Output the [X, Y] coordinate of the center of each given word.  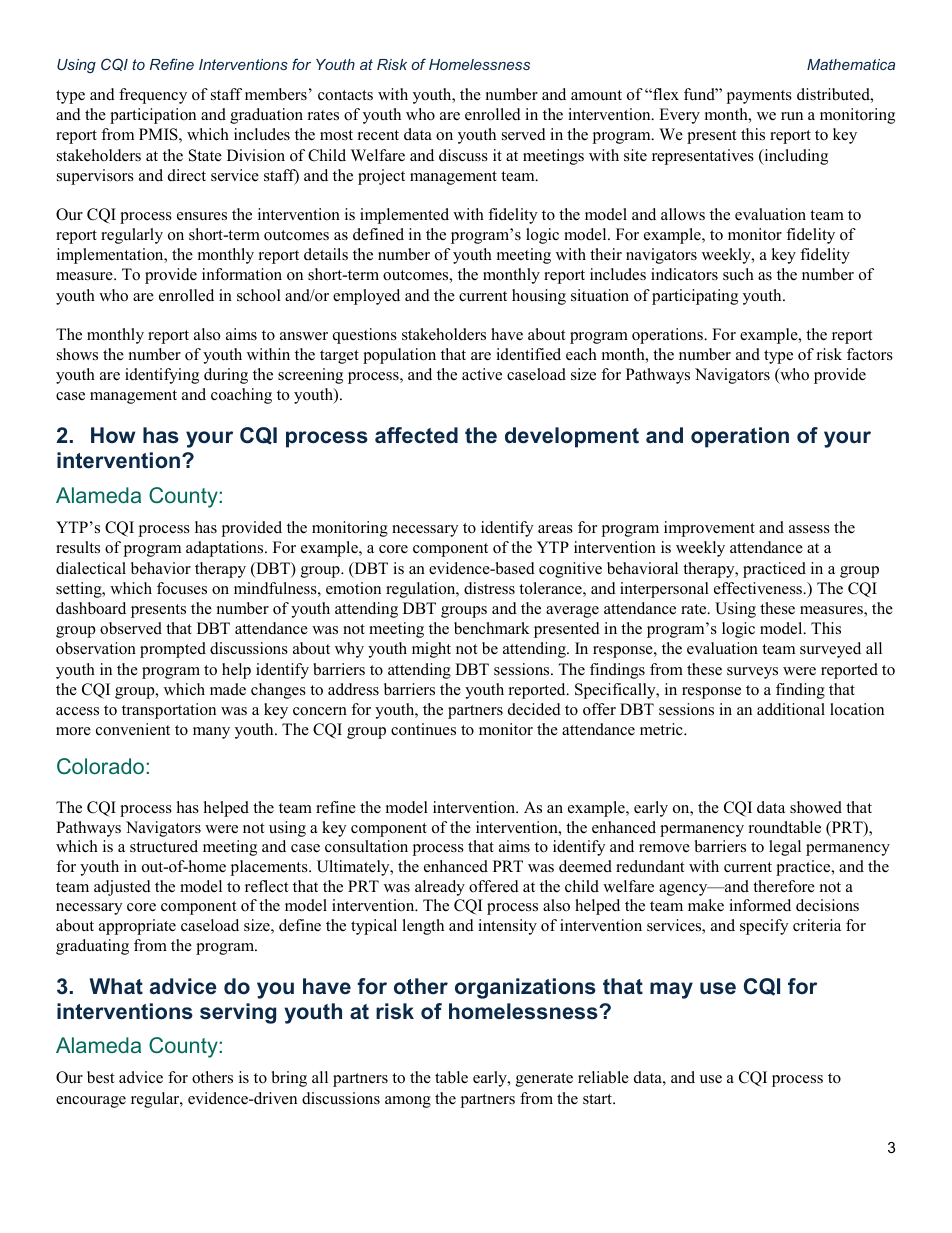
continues [423, 729]
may [671, 990]
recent [378, 135]
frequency [153, 96]
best [100, 1077]
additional [791, 709]
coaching [241, 396]
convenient [133, 729]
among [408, 1102]
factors [870, 354]
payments [759, 97]
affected [416, 435]
